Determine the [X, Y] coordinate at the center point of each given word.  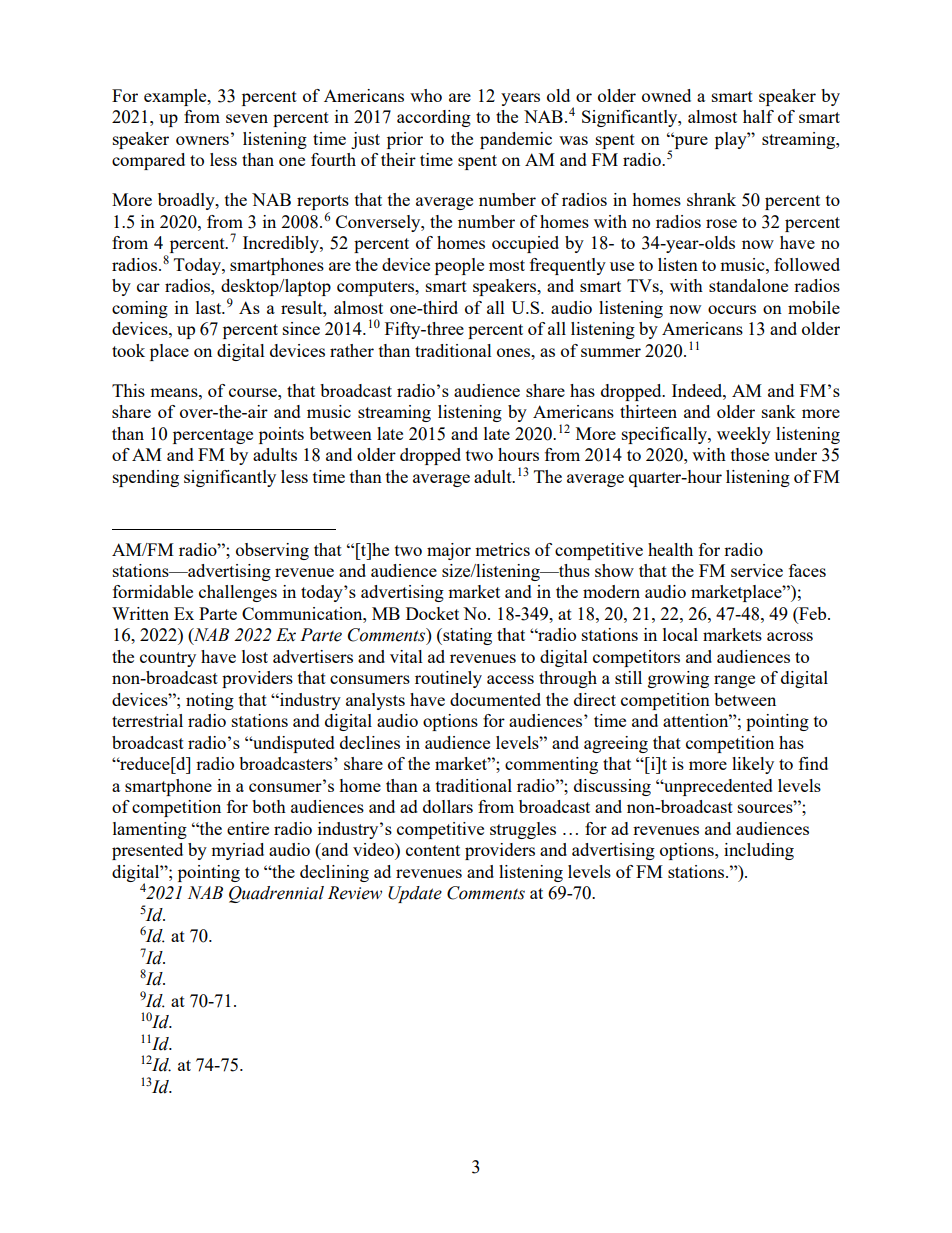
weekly [744, 435]
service [757, 570]
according [434, 118]
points [281, 435]
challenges [238, 593]
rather [352, 350]
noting [210, 701]
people [459, 266]
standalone [748, 285]
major [449, 551]
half [758, 116]
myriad [237, 851]
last [210, 307]
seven [247, 118]
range [734, 681]
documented [495, 699]
